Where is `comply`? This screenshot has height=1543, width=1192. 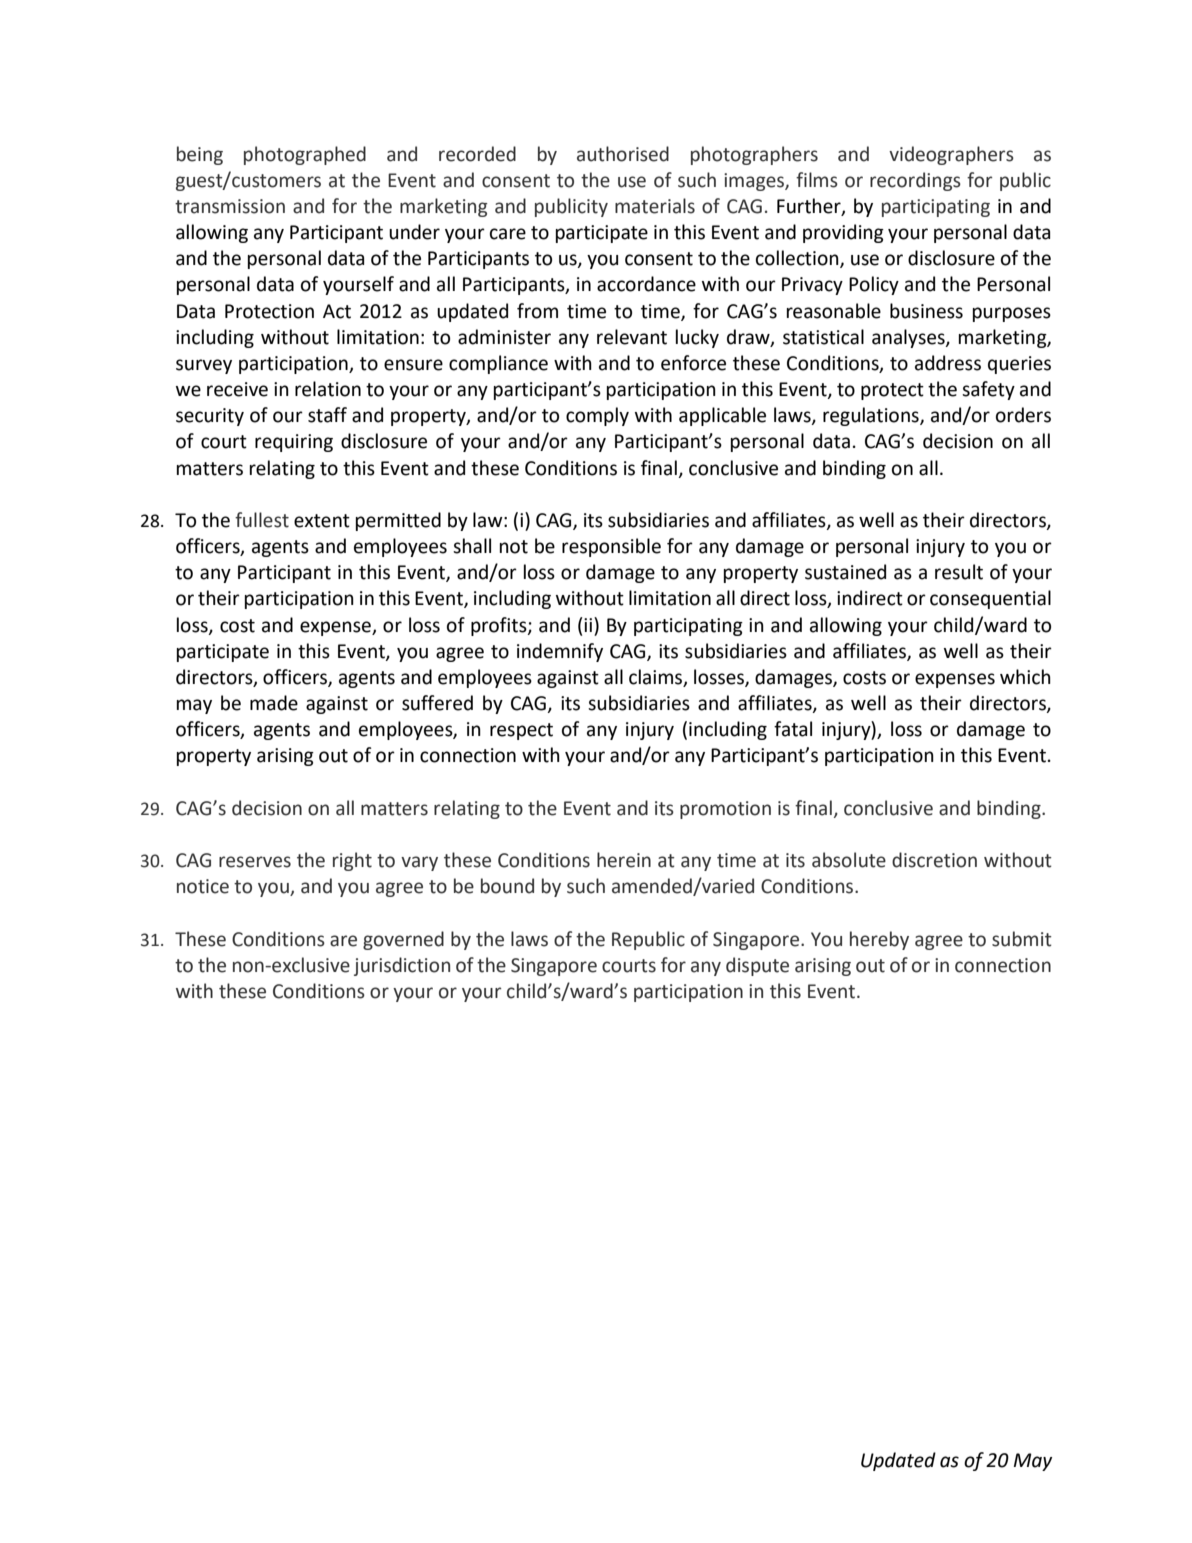
comply is located at coordinates (597, 416).
